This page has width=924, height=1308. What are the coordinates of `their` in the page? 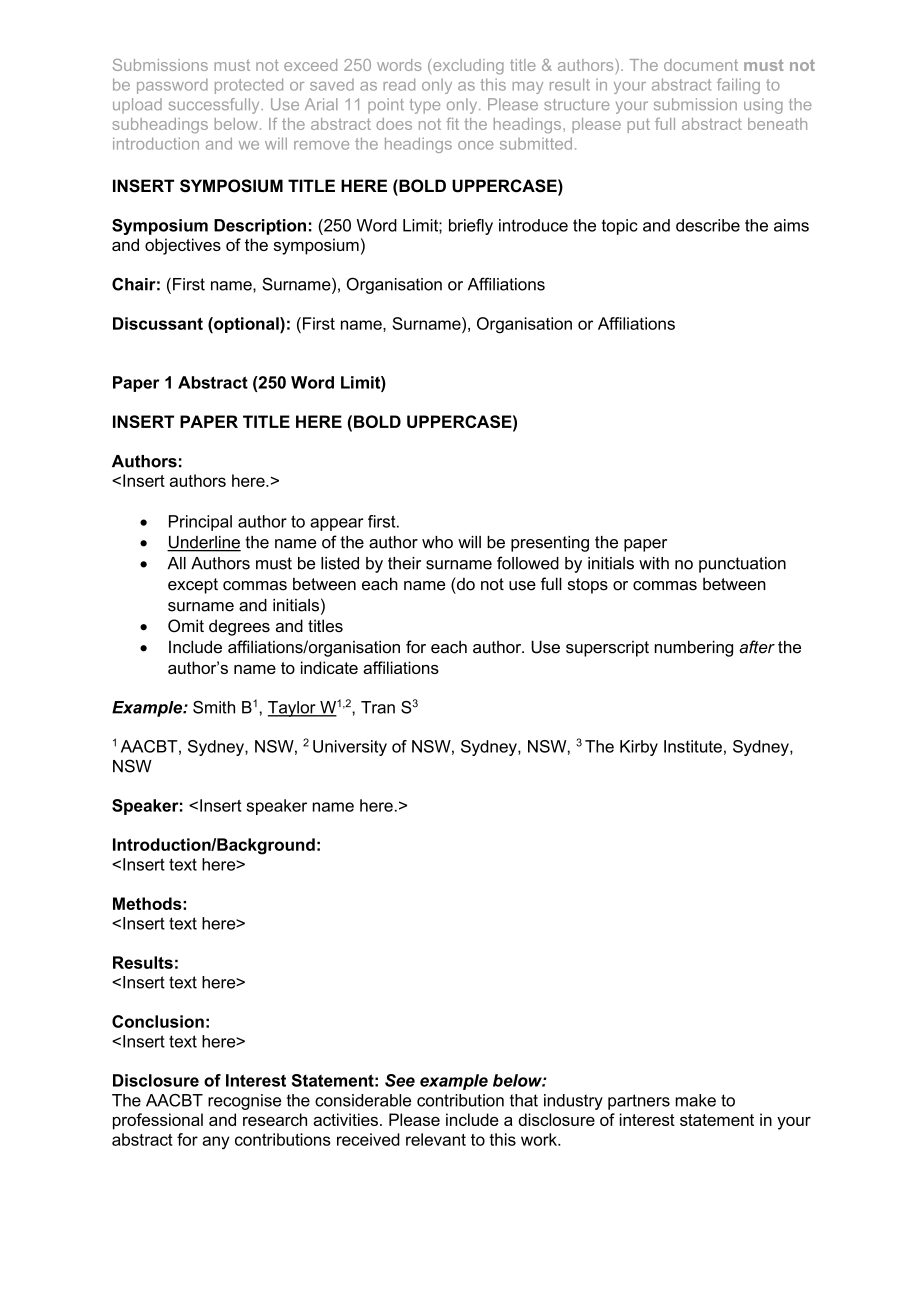 It's located at (404, 563).
